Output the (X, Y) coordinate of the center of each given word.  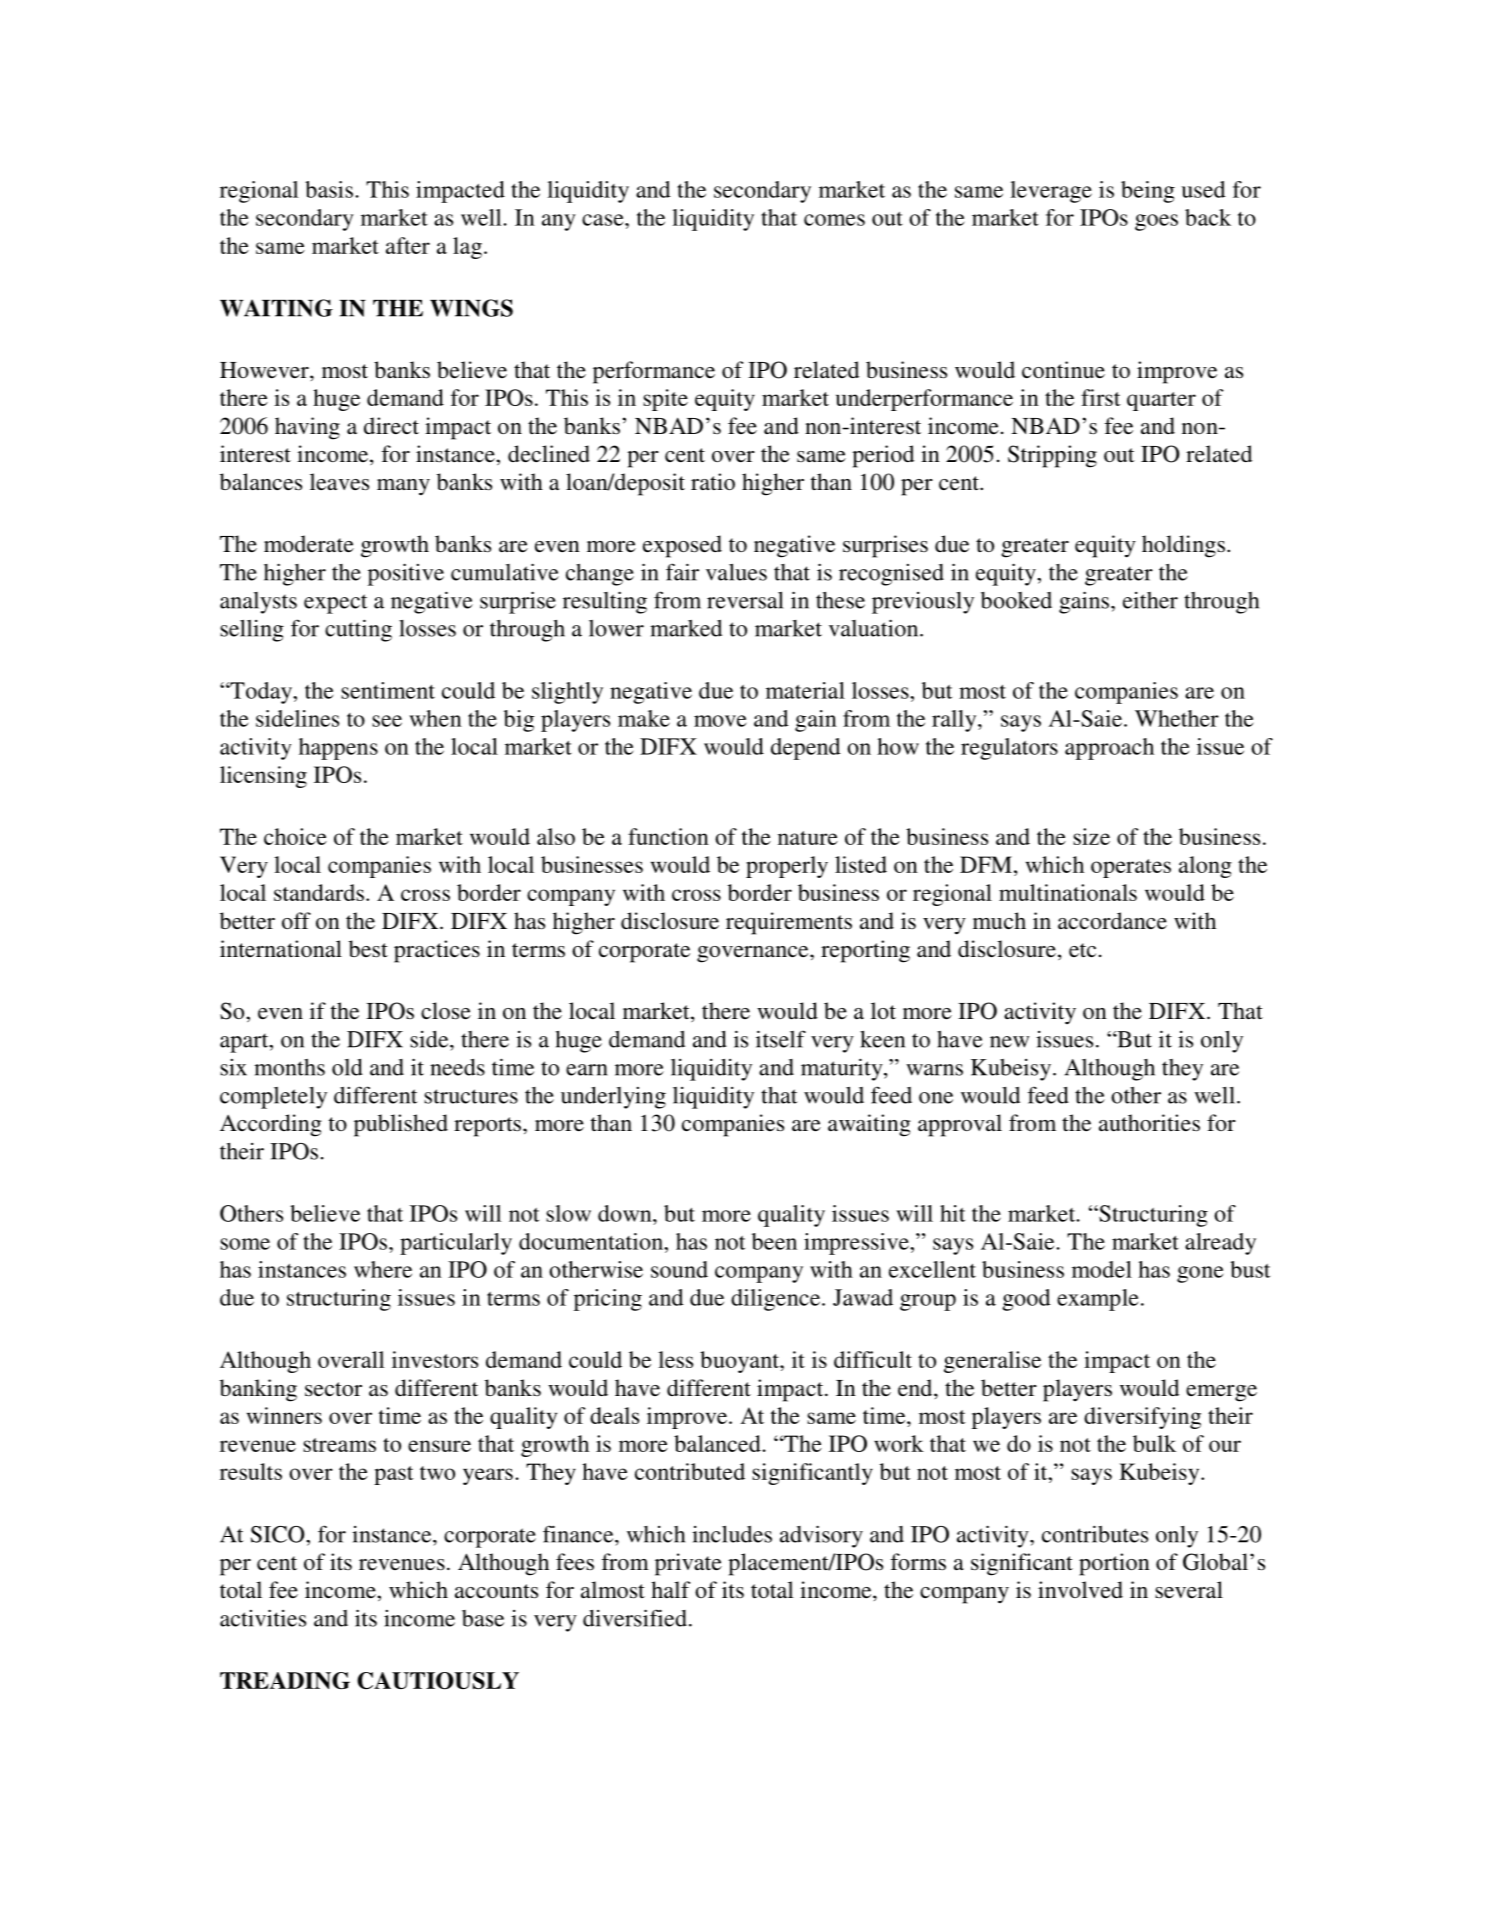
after (408, 245)
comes (834, 220)
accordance (1112, 921)
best (368, 949)
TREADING (285, 1680)
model (1102, 1269)
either (1150, 600)
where (383, 1269)
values (736, 572)
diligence (777, 1300)
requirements (789, 923)
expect (336, 604)
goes (1156, 222)
